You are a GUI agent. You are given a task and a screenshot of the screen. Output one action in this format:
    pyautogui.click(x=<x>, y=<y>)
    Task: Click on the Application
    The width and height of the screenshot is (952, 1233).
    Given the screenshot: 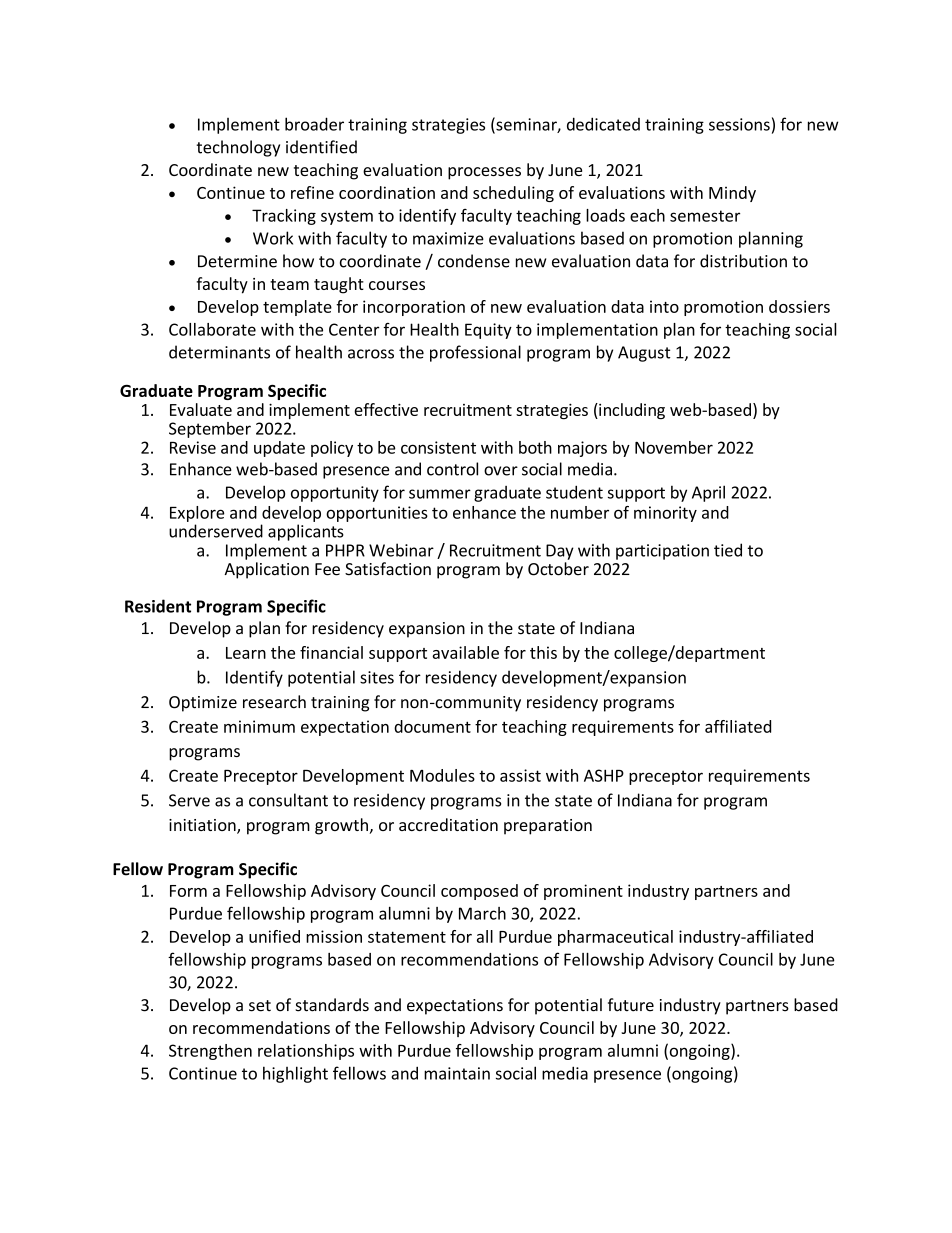 What is the action you would take?
    pyautogui.click(x=266, y=570)
